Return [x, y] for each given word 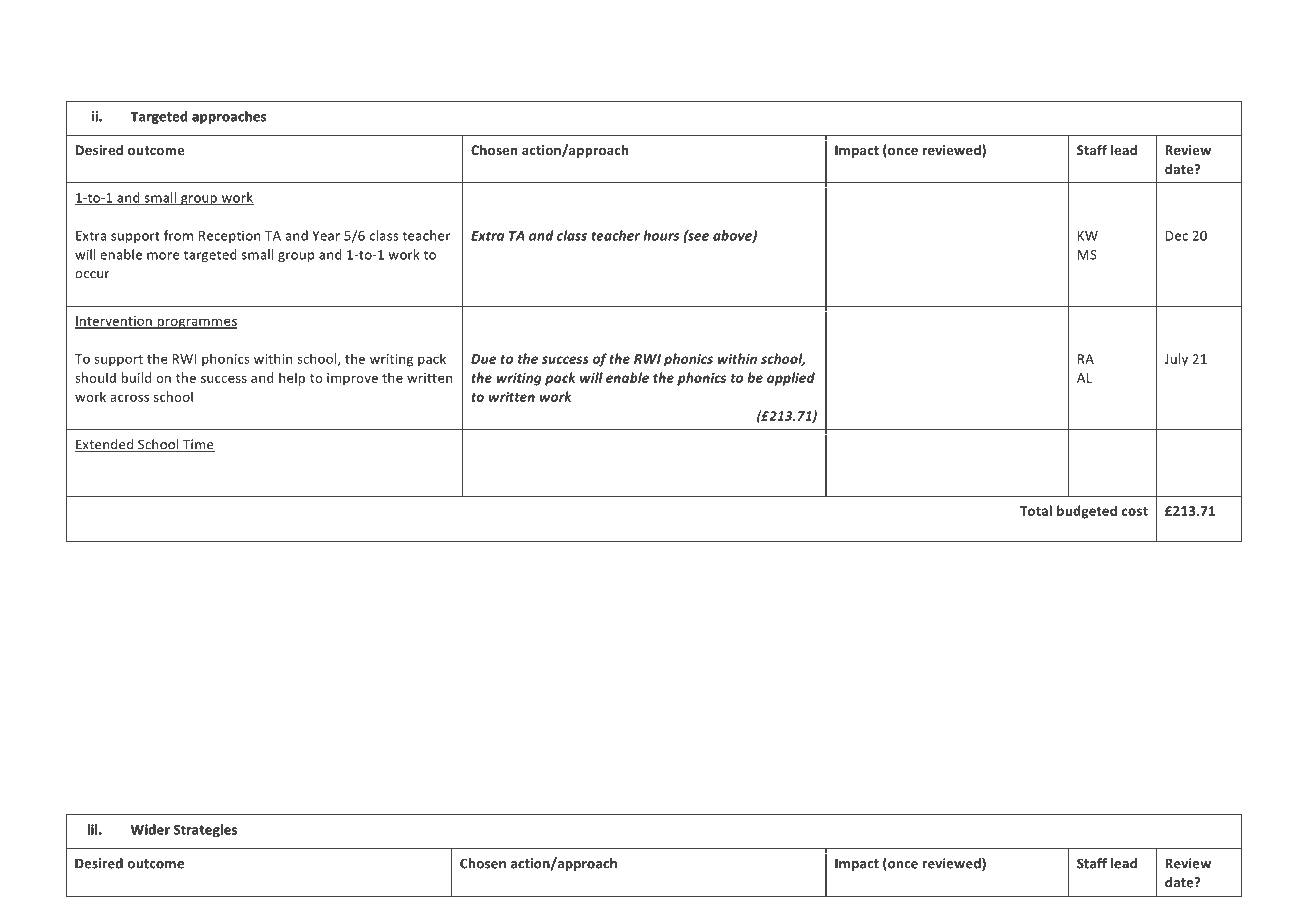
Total [1036, 510]
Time [198, 445]
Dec [1177, 236]
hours [661, 235]
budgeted [1087, 512]
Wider [150, 829]
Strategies [205, 830]
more [163, 256]
